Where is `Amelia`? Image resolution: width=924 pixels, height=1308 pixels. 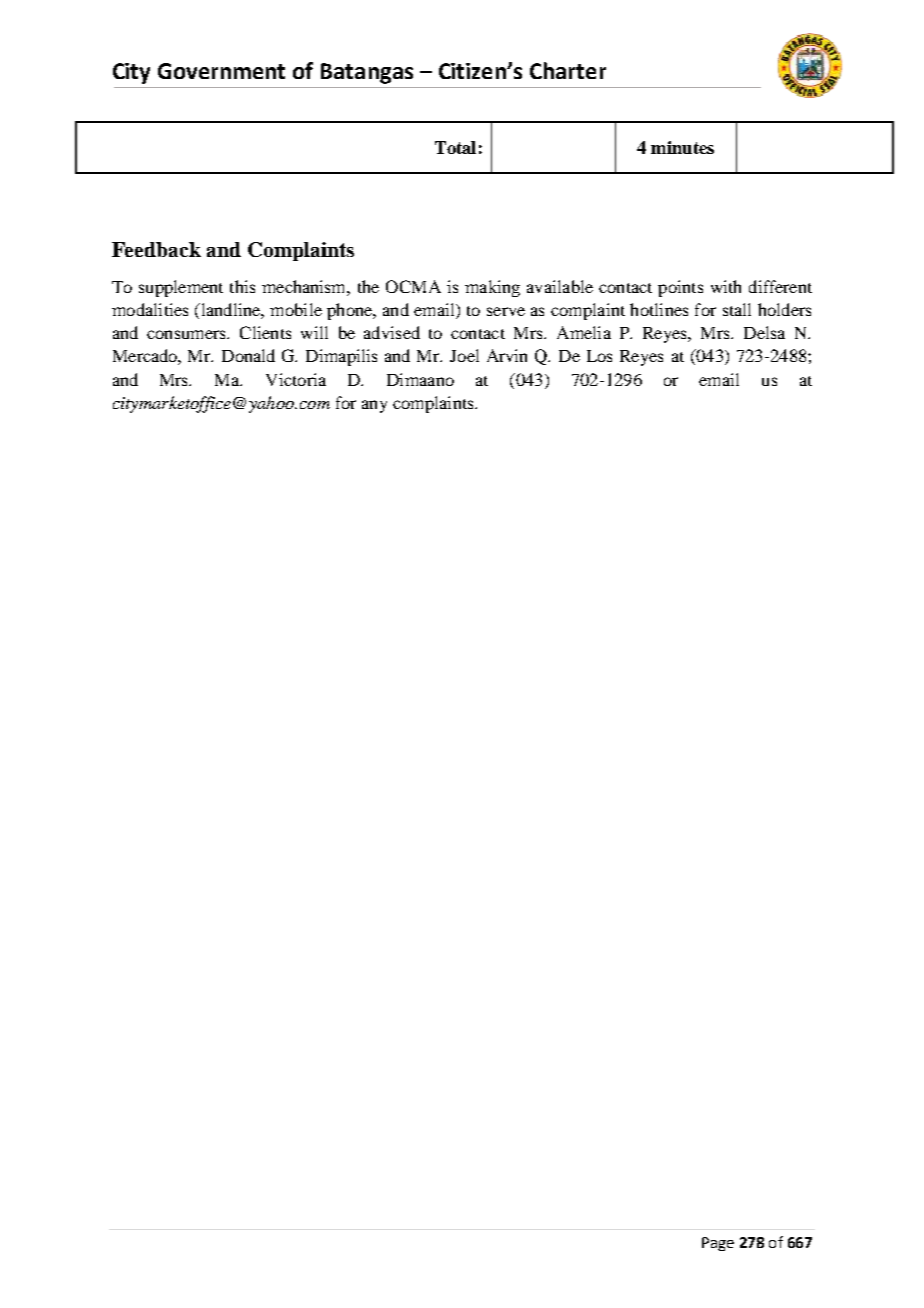 Amelia is located at coordinates (584, 332).
